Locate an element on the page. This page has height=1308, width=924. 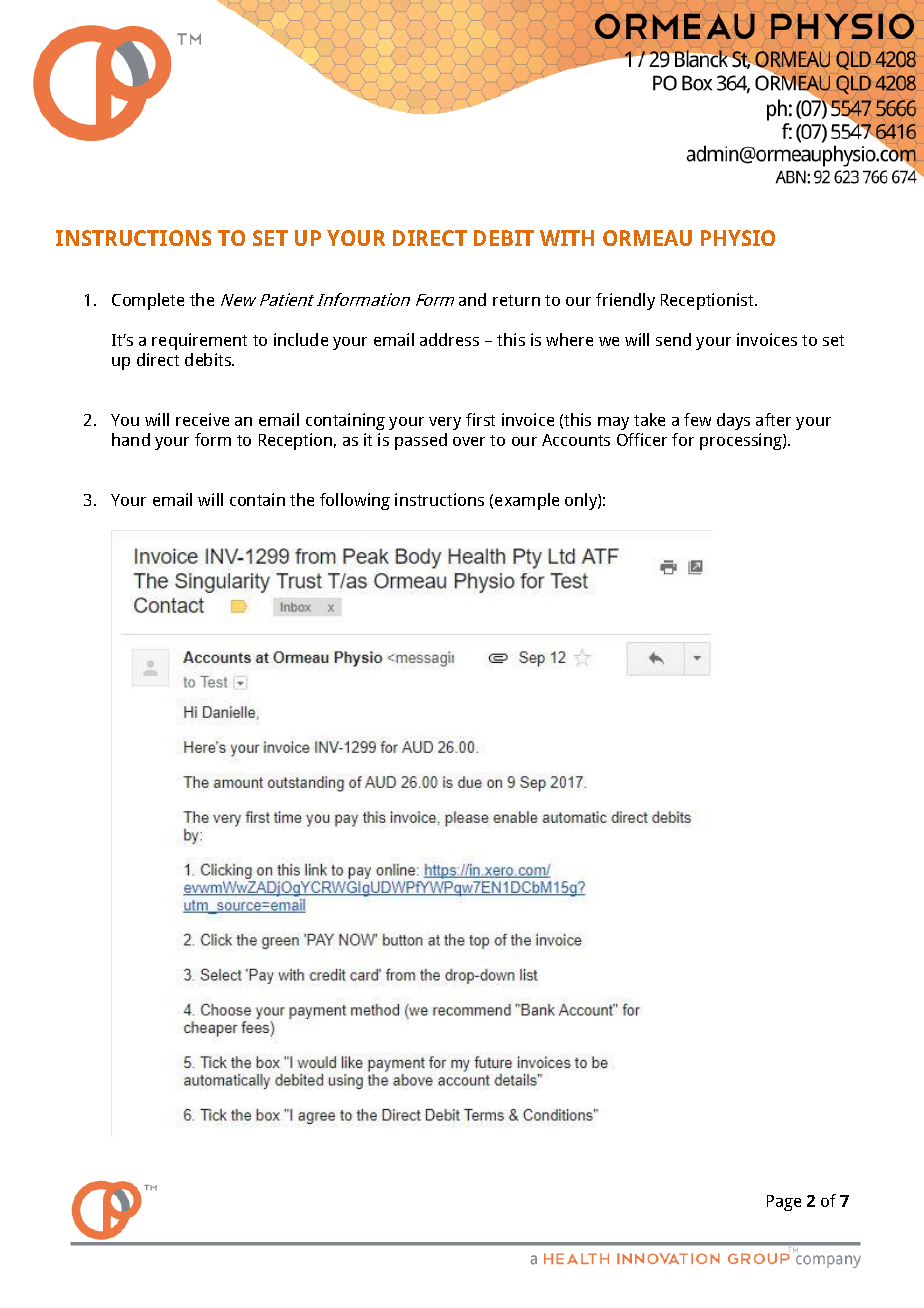
Page is located at coordinates (784, 1203).
